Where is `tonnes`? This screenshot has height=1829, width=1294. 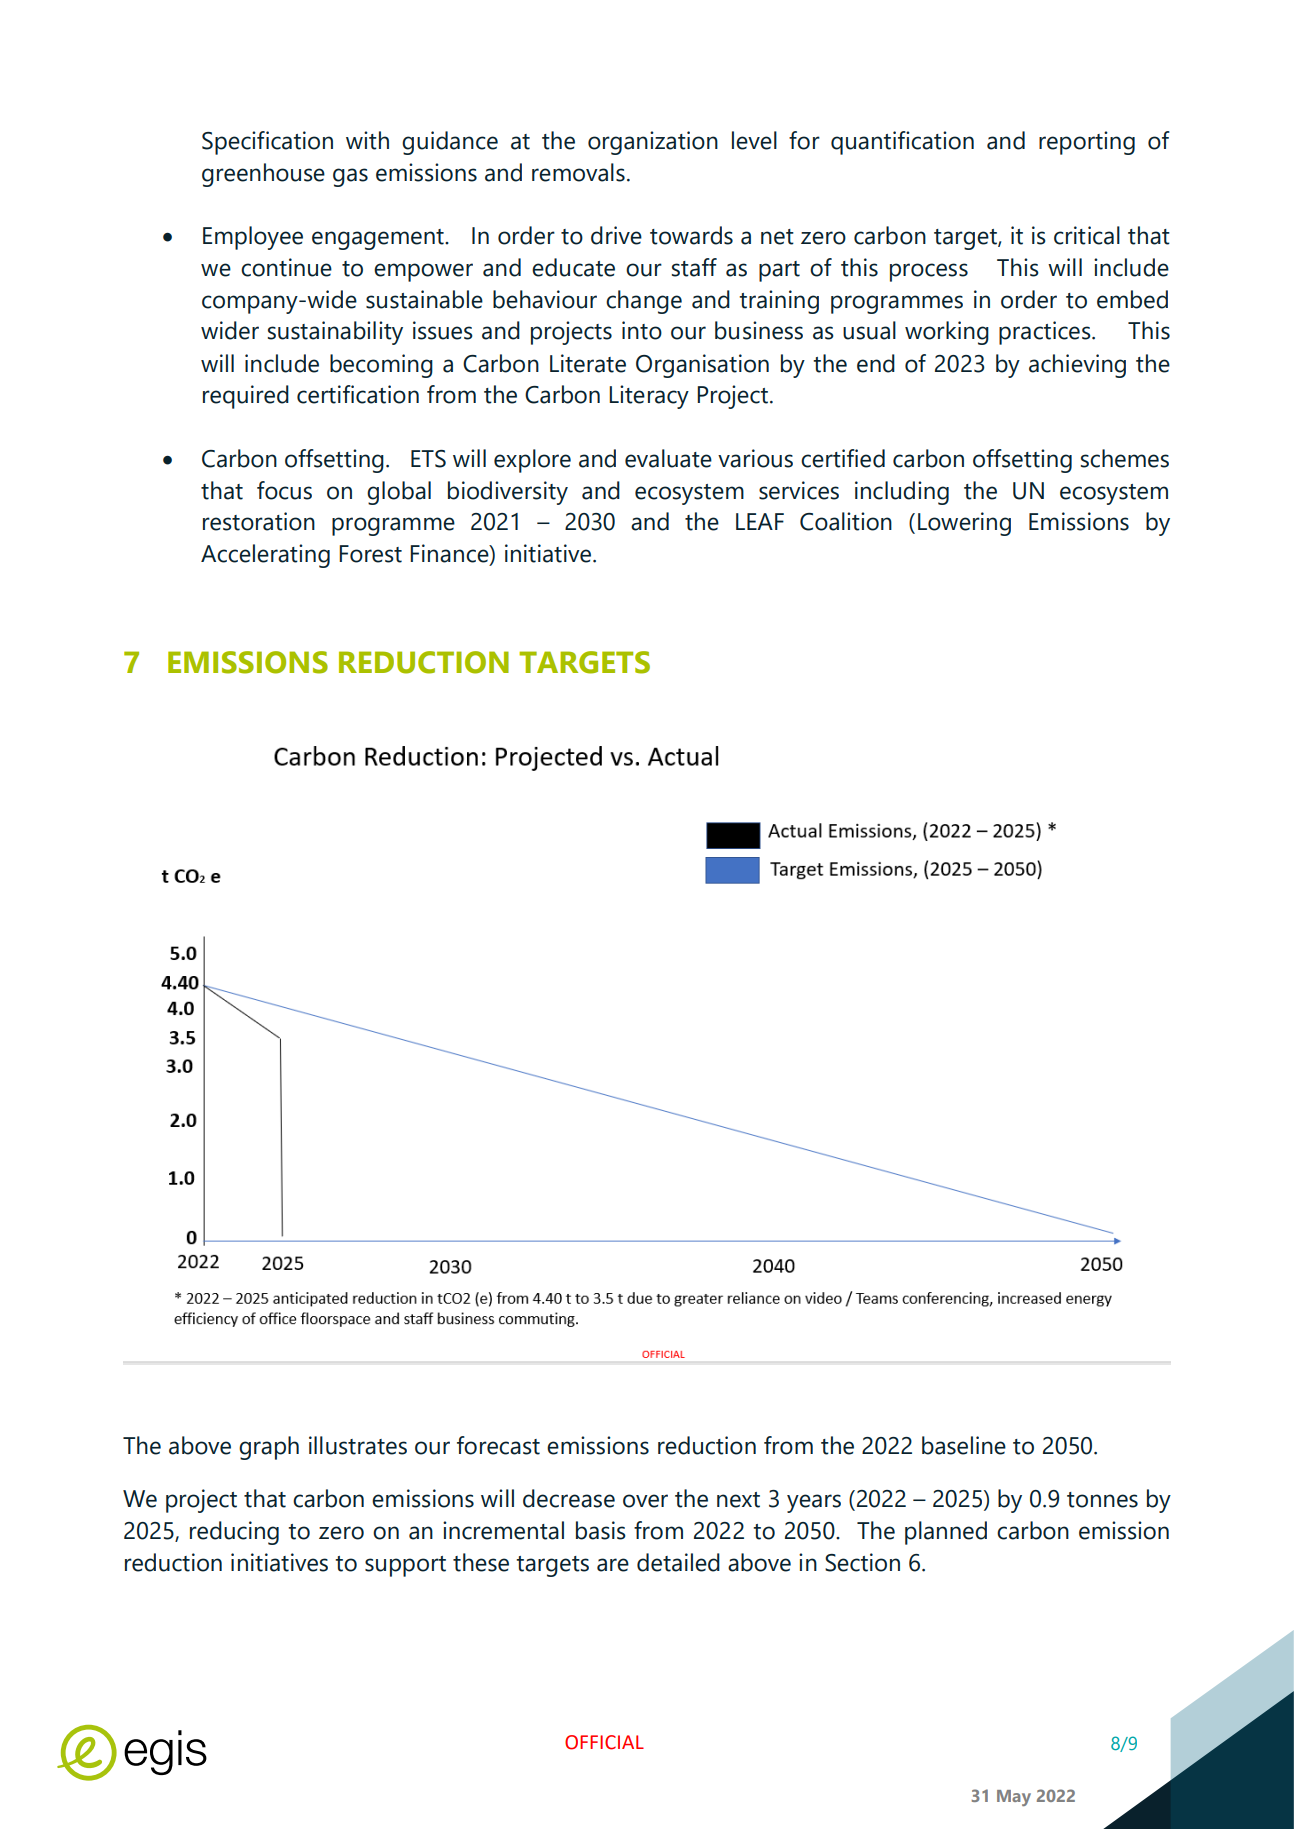
tonnes is located at coordinates (1102, 1500).
